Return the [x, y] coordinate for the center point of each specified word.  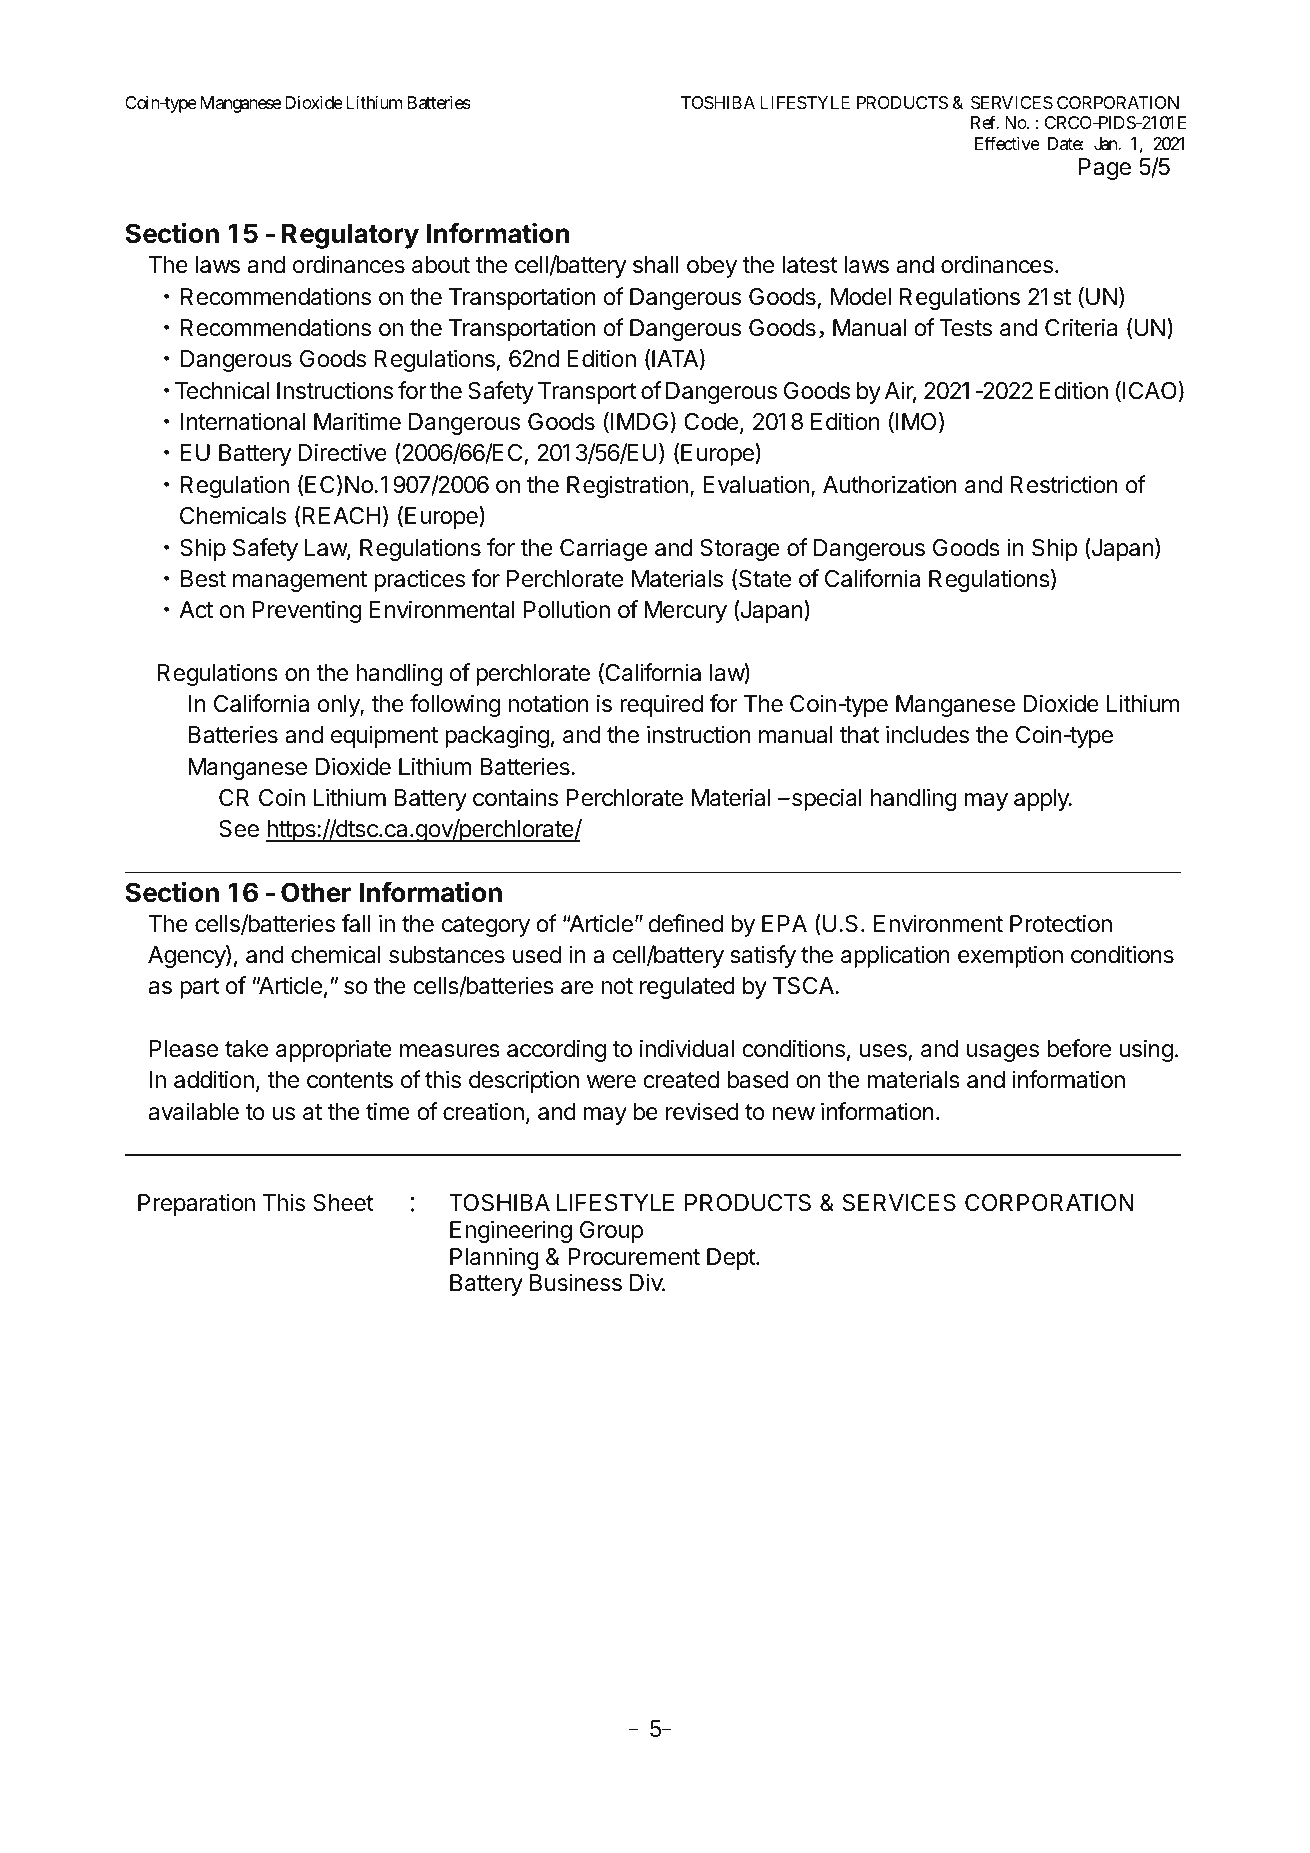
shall [656, 265]
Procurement [634, 1257]
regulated [687, 988]
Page [1105, 169]
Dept [732, 1259]
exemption [1010, 956]
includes [927, 734]
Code [711, 422]
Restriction [1064, 484]
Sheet [343, 1203]
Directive [342, 452]
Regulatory [350, 236]
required [661, 705]
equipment [384, 736]
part [200, 988]
